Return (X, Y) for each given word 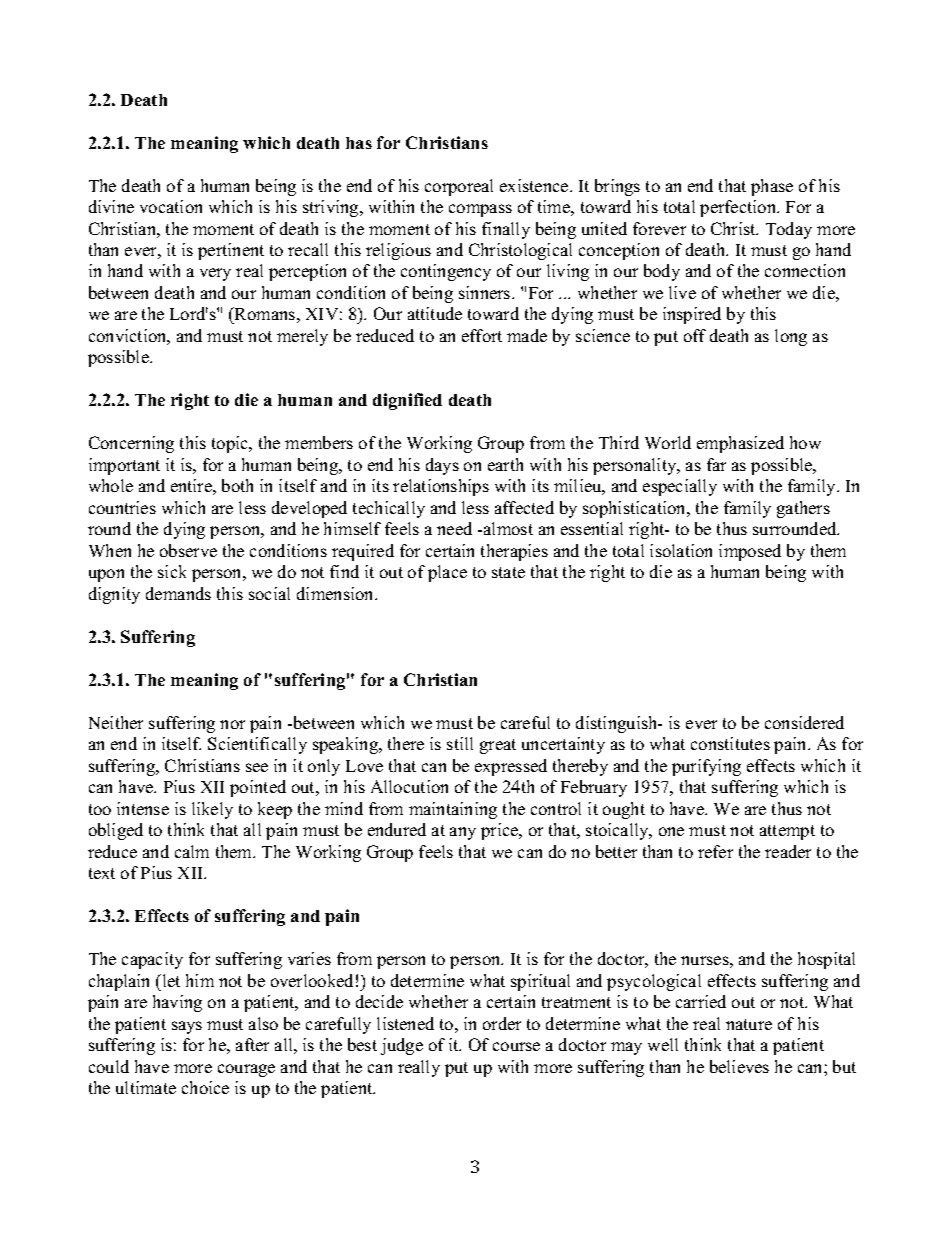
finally (506, 230)
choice (205, 1087)
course (516, 1046)
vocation (171, 206)
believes (739, 1066)
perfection (739, 208)
